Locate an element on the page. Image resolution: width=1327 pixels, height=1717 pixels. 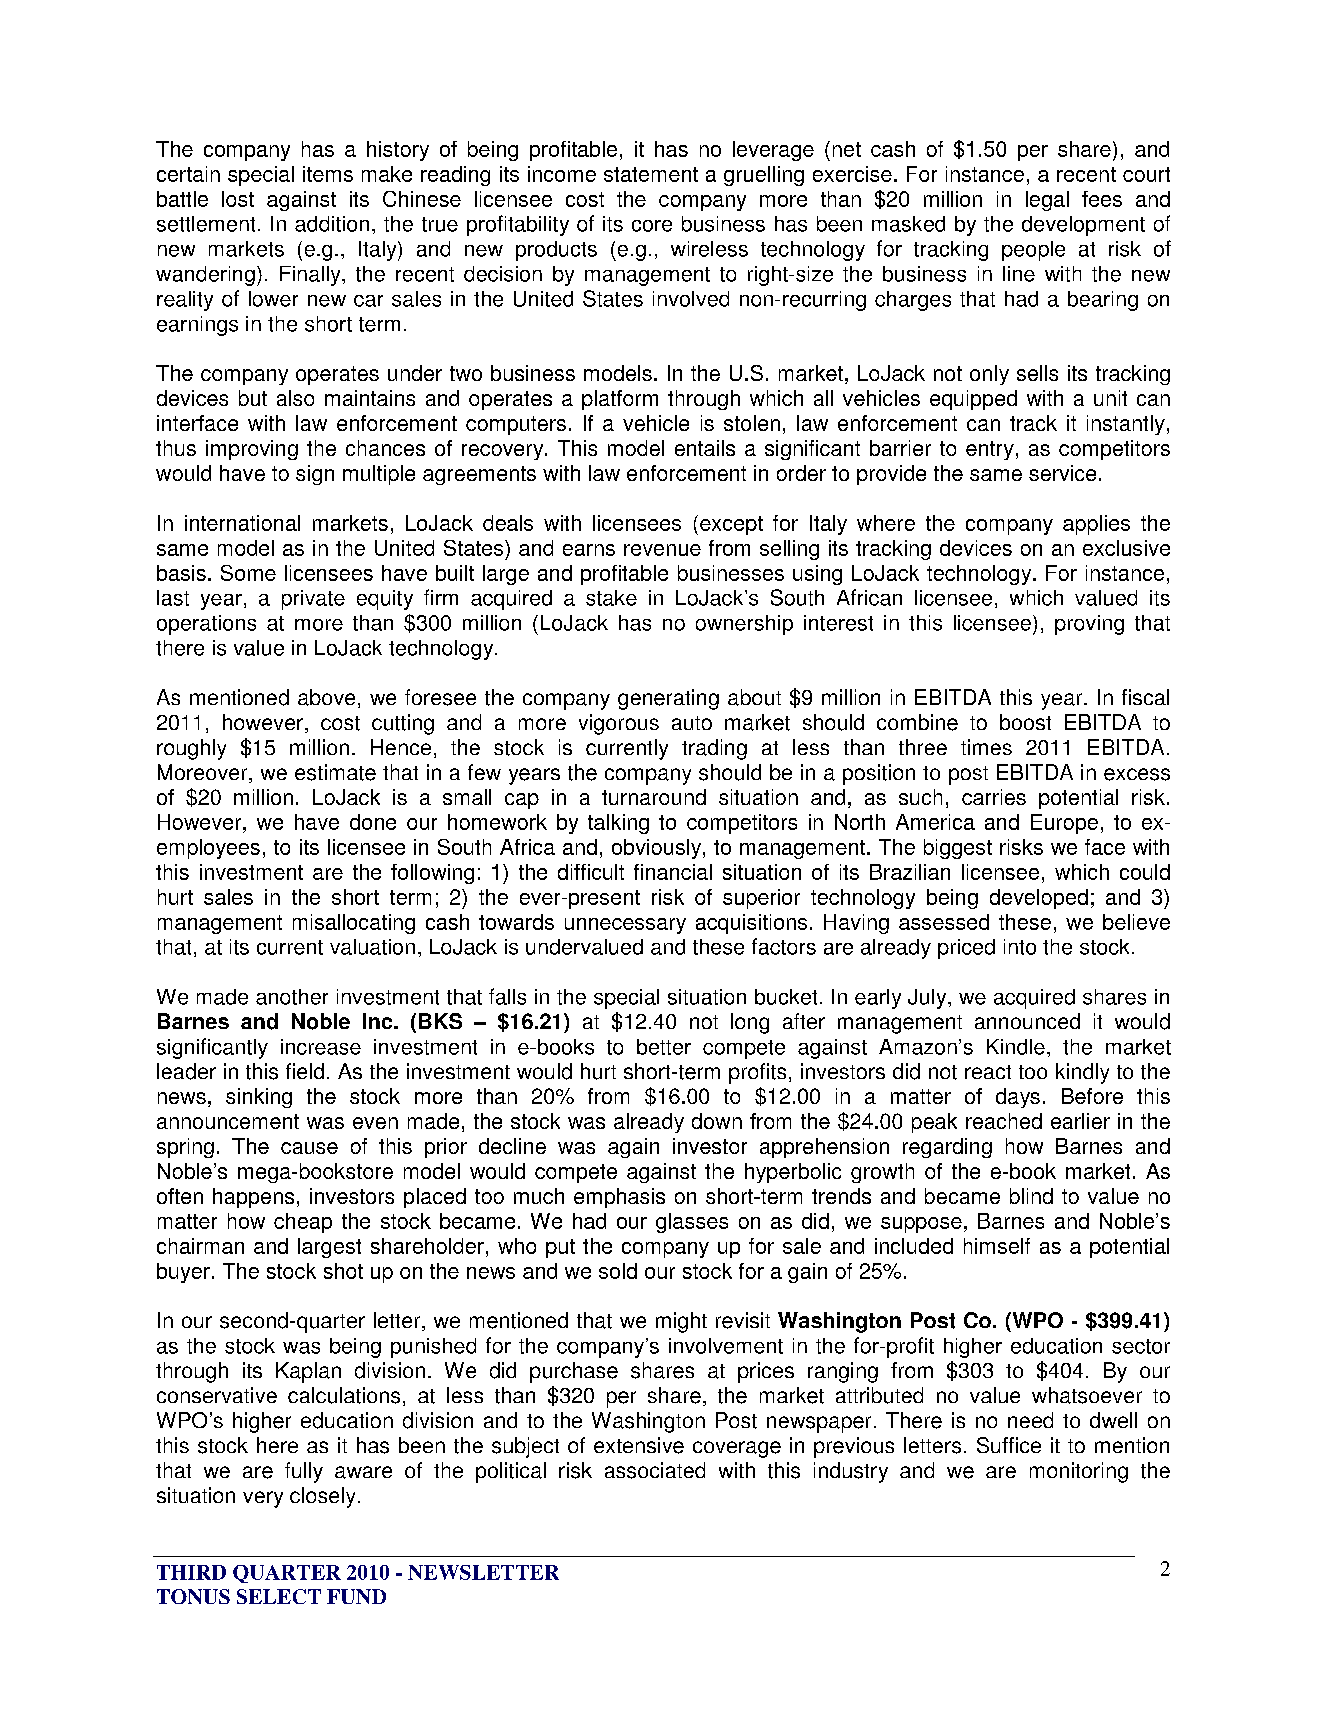
private is located at coordinates (313, 600).
